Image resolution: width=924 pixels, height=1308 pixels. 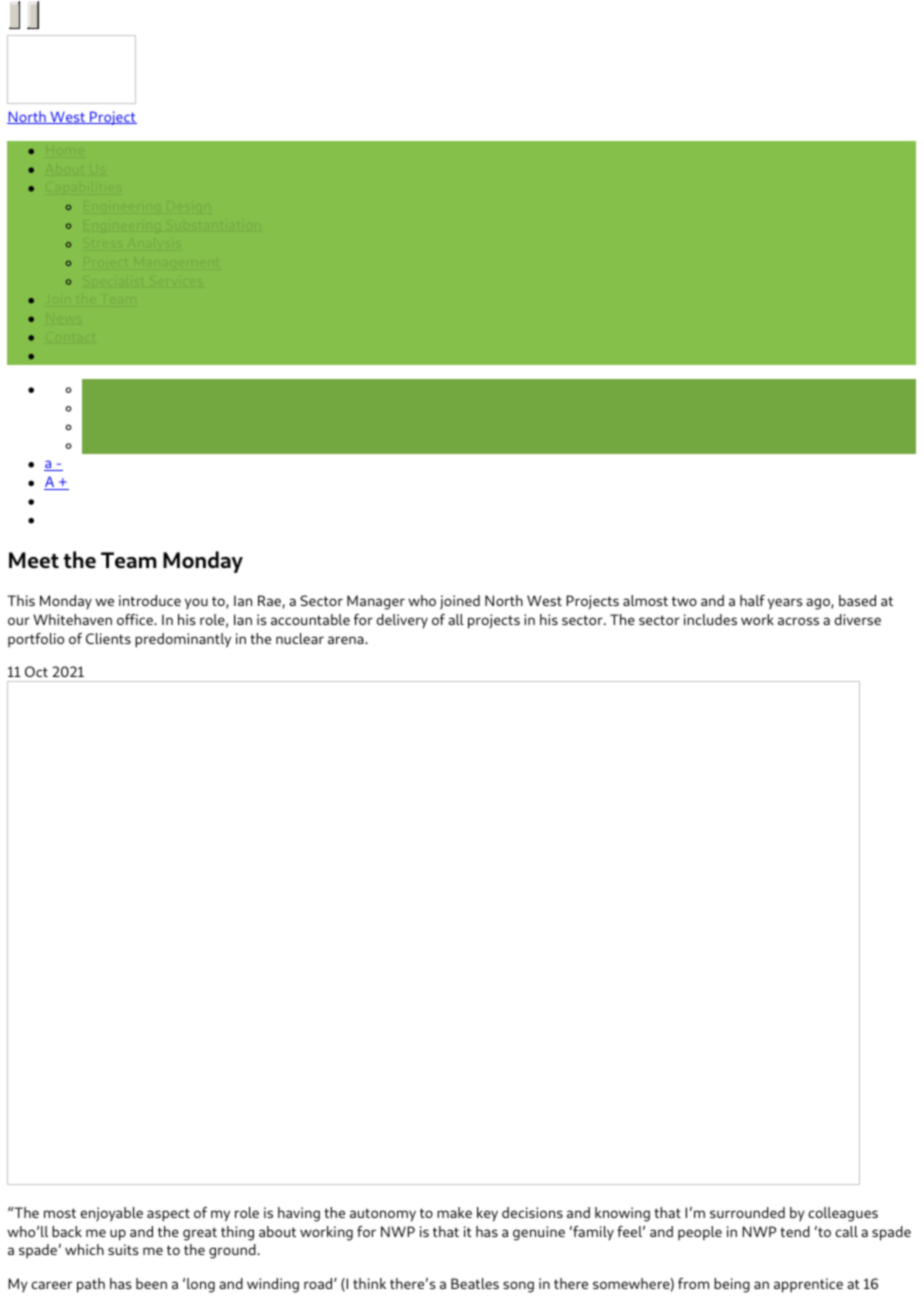 What do you see at coordinates (376, 602) in the screenshot?
I see `Manager` at bounding box center [376, 602].
